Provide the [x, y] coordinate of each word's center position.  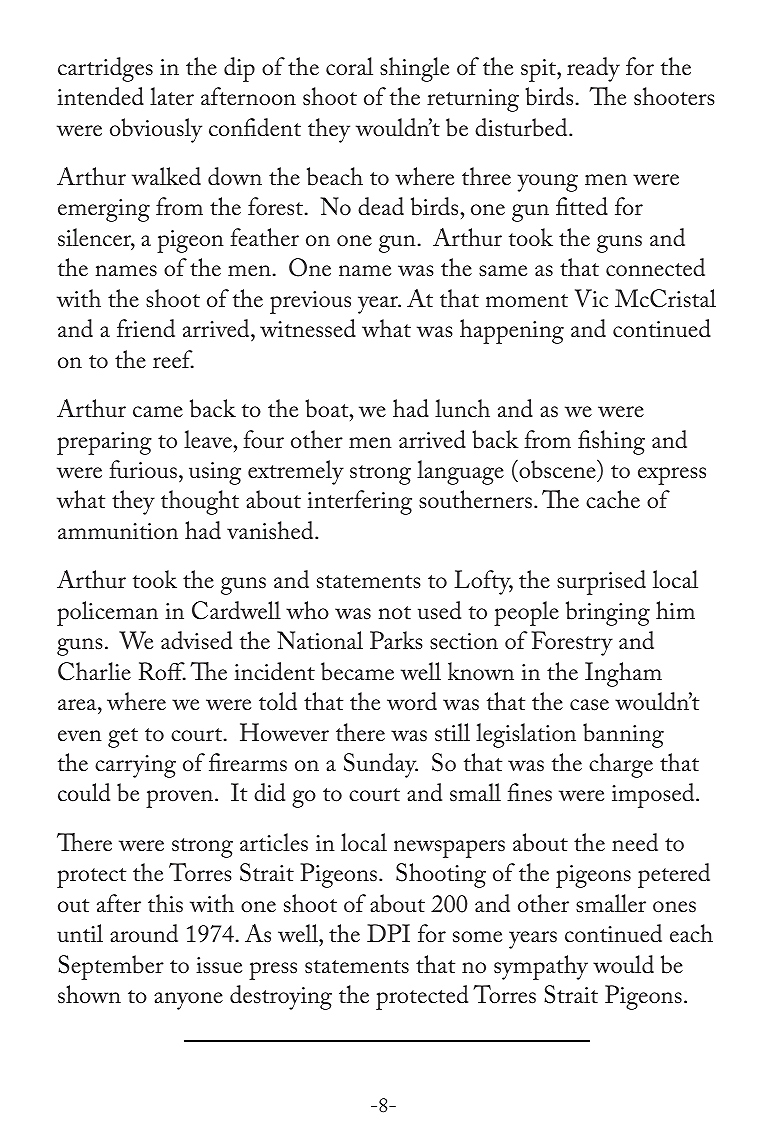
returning [473, 100]
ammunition [118, 531]
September [111, 967]
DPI [388, 933]
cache [613, 499]
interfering [359, 502]
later [172, 96]
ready [593, 69]
